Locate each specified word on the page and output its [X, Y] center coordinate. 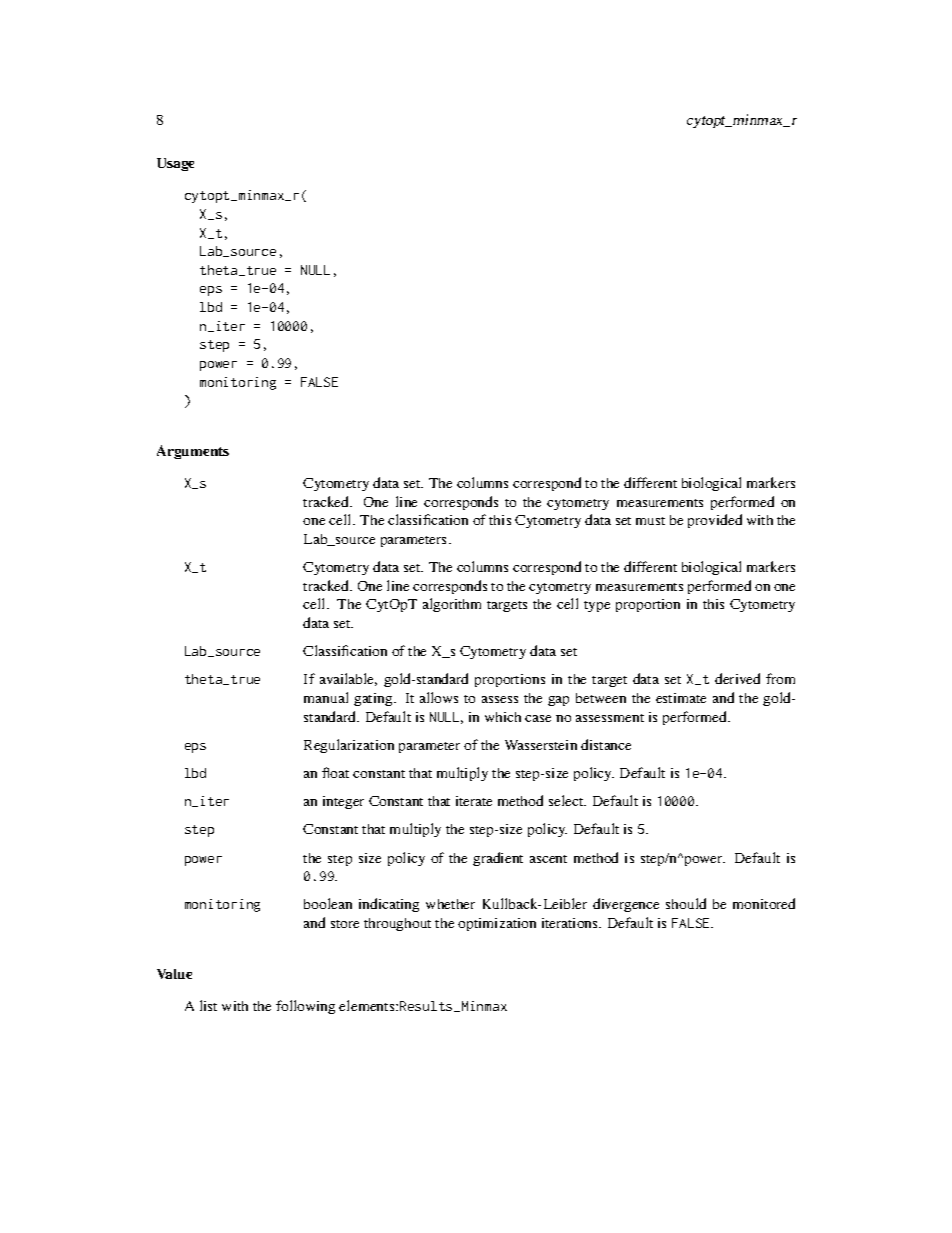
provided [715, 521]
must [650, 521]
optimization [497, 924]
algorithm [452, 605]
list [208, 1005]
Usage [175, 164]
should [686, 903]
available [348, 679]
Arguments [193, 452]
